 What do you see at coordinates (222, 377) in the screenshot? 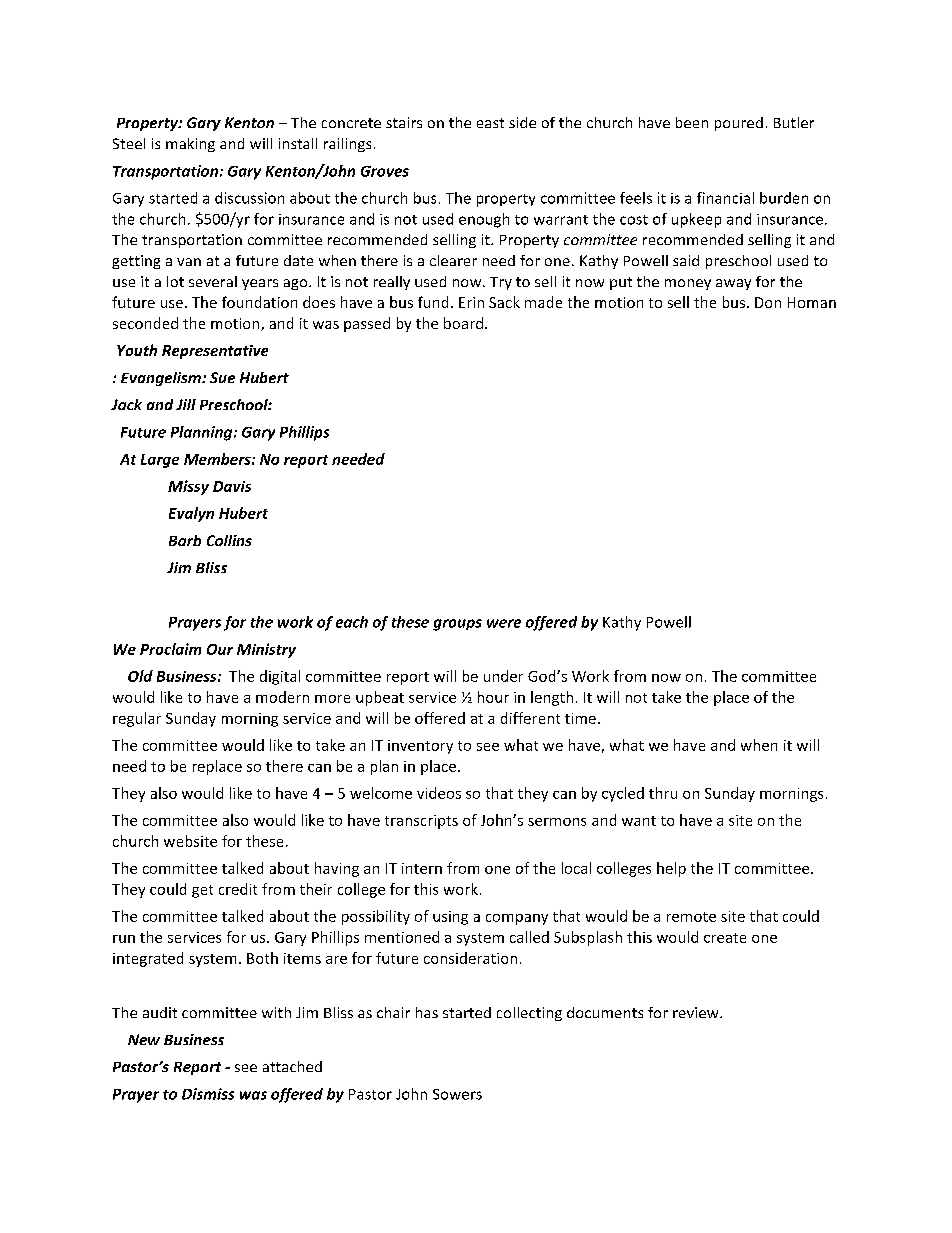
I see `Sue` at bounding box center [222, 377].
